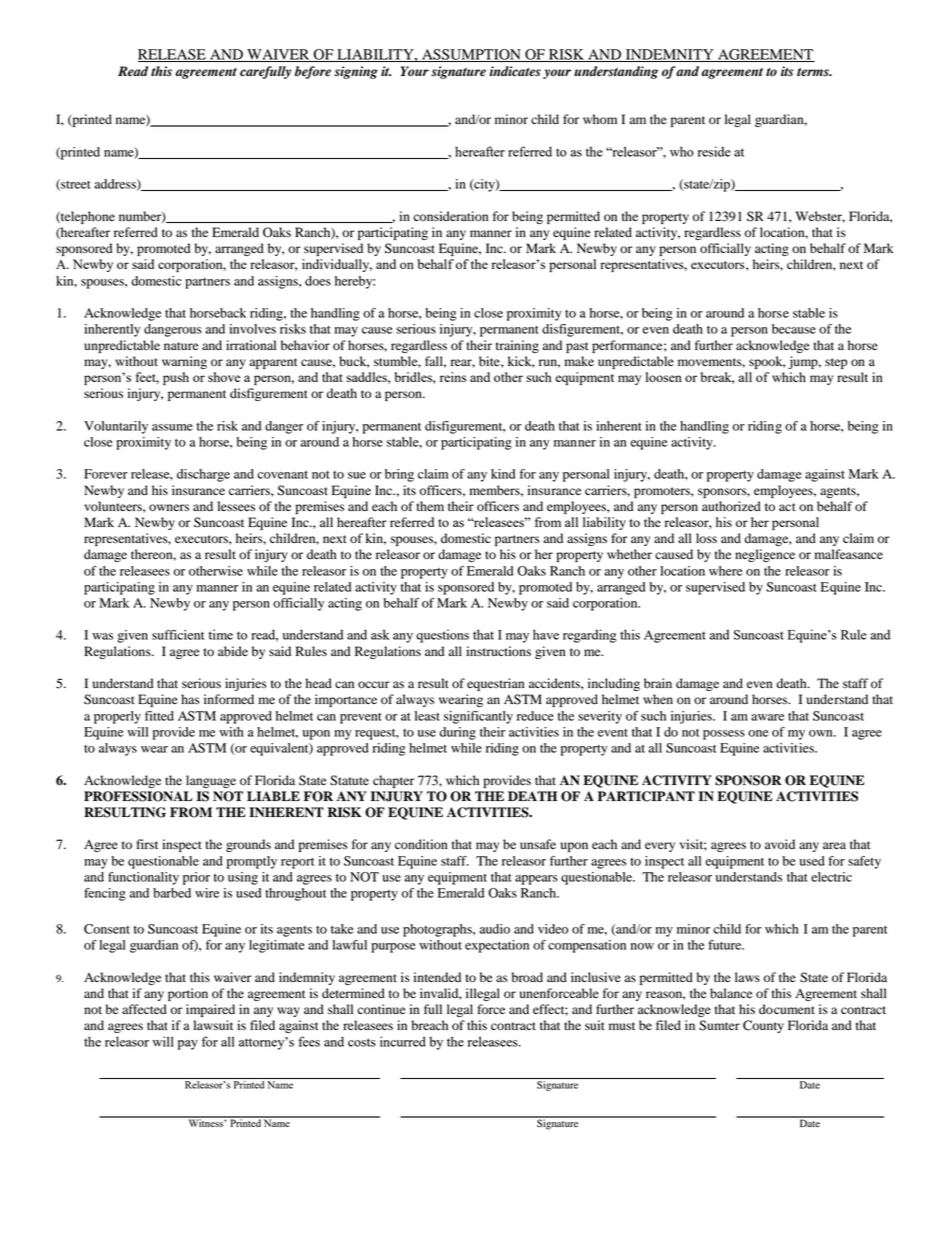 This screenshot has width=952, height=1233. I want to click on broad, so click(527, 977).
